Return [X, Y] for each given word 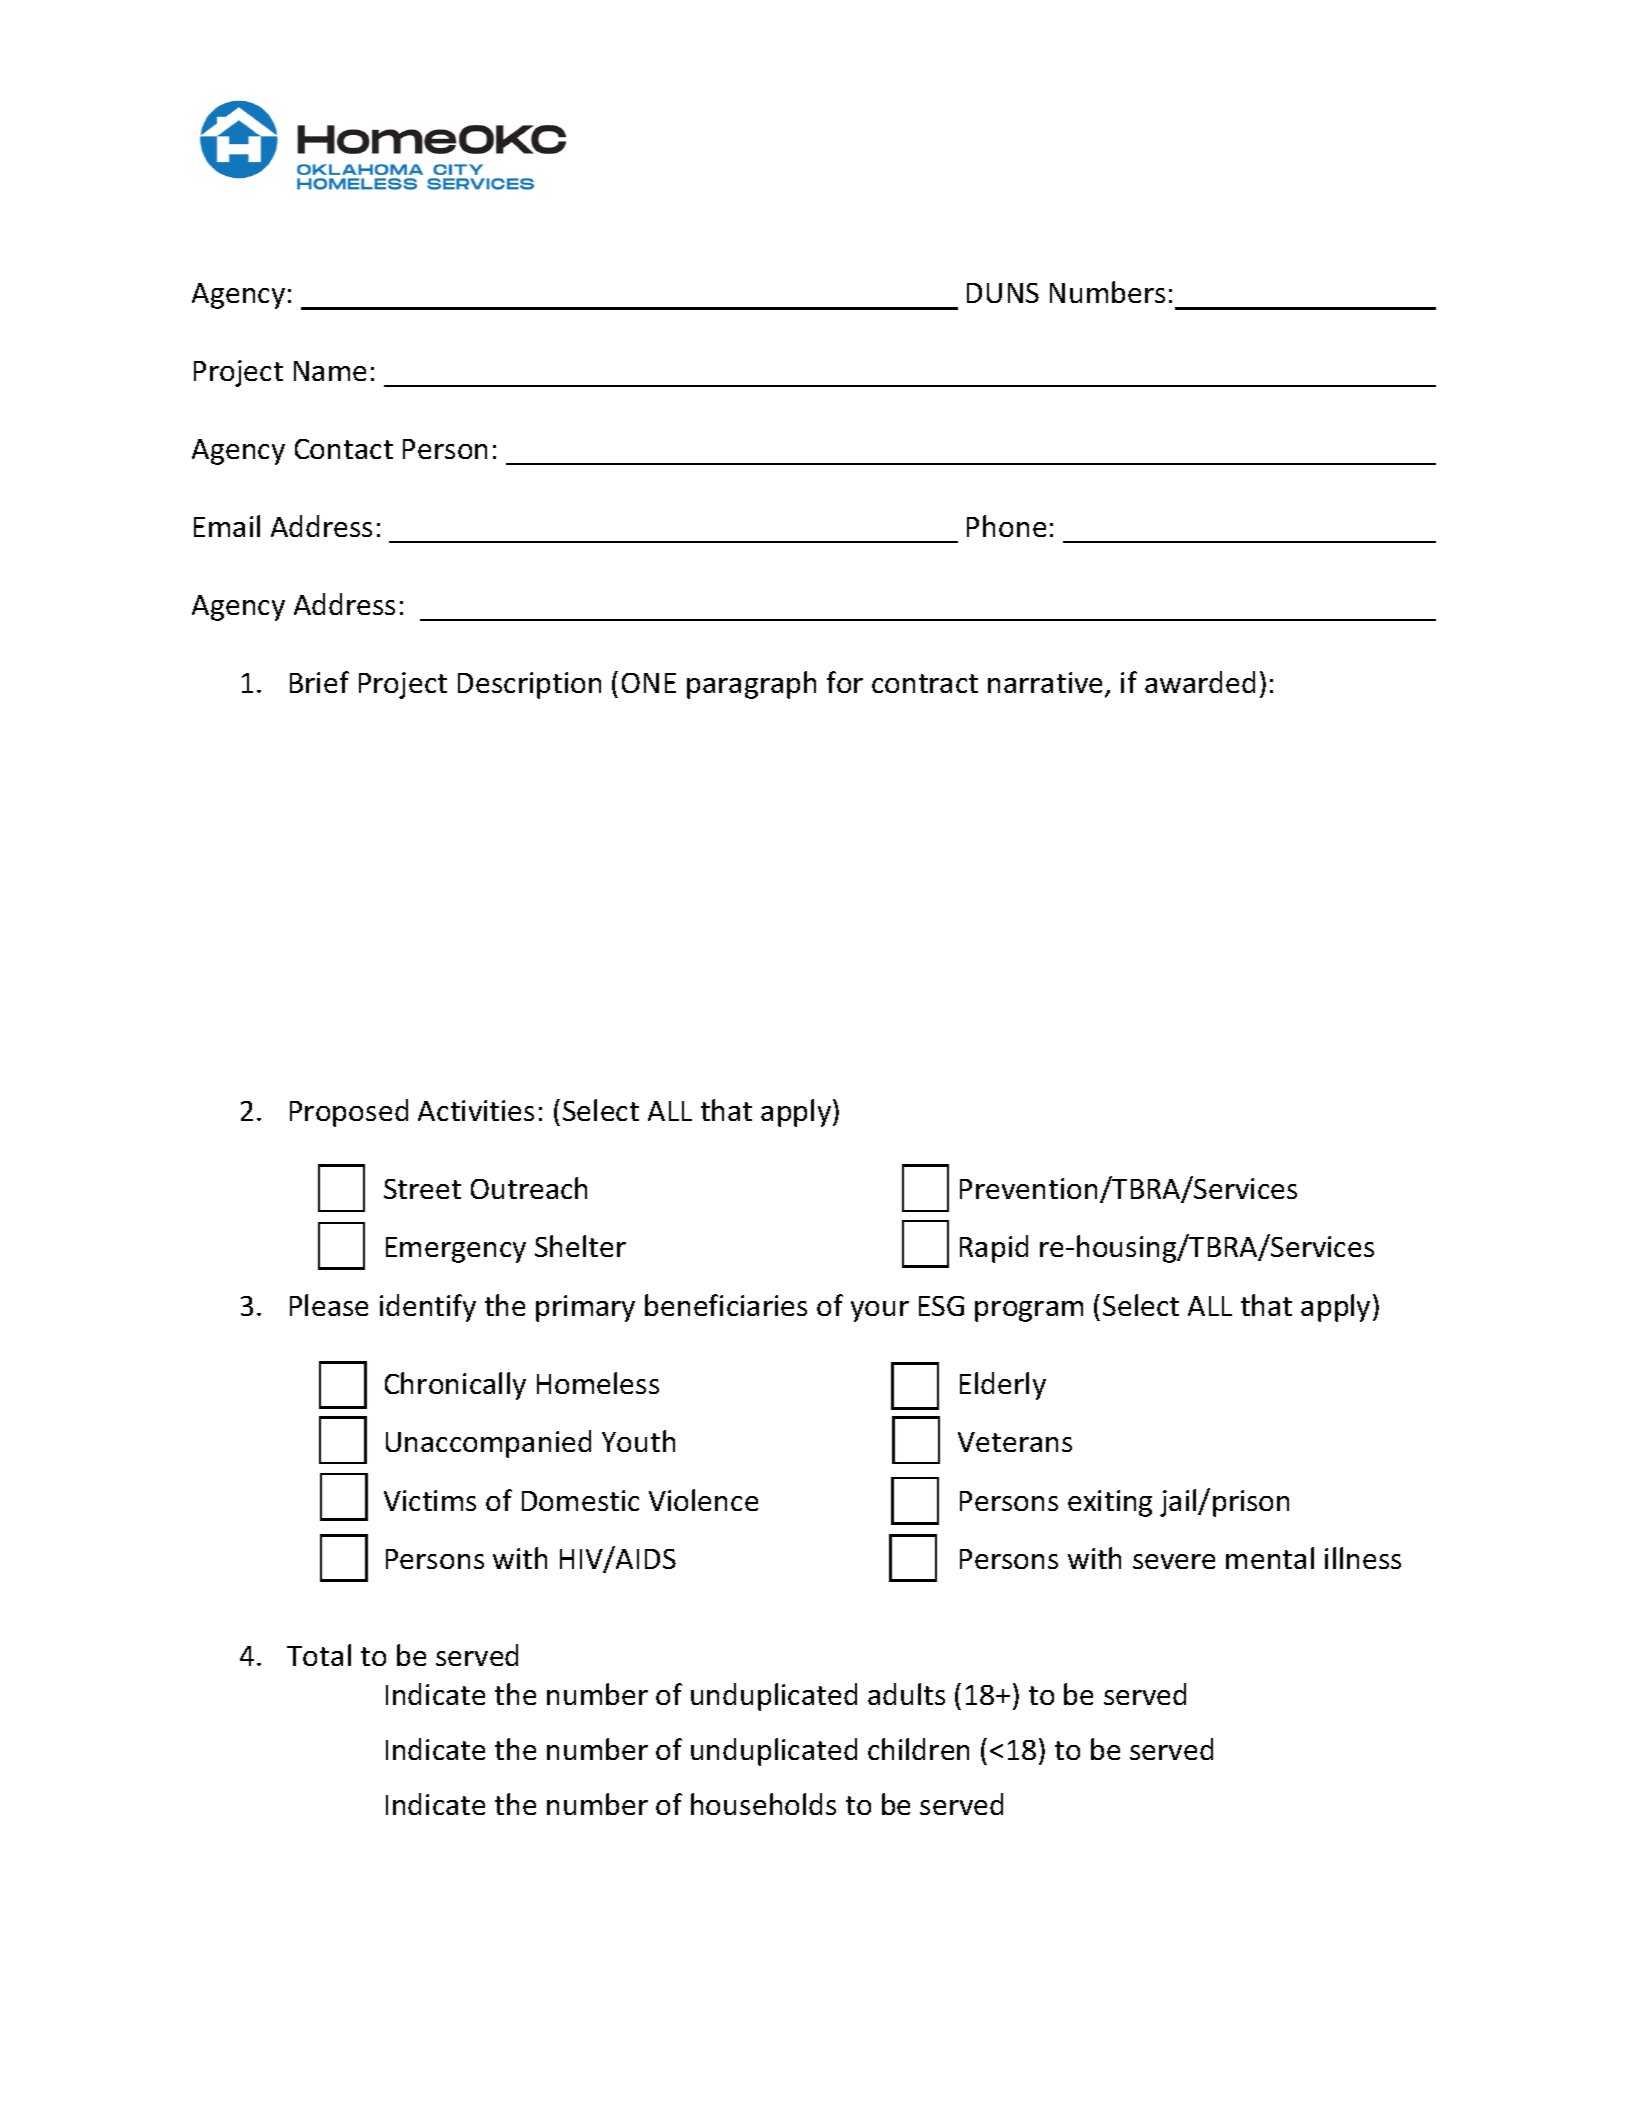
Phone [1006, 526]
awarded [1200, 682]
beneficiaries [726, 1305]
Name [330, 371]
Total [319, 1655]
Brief [319, 682]
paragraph [751, 685]
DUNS [1003, 293]
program [1029, 1311]
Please [329, 1305]
